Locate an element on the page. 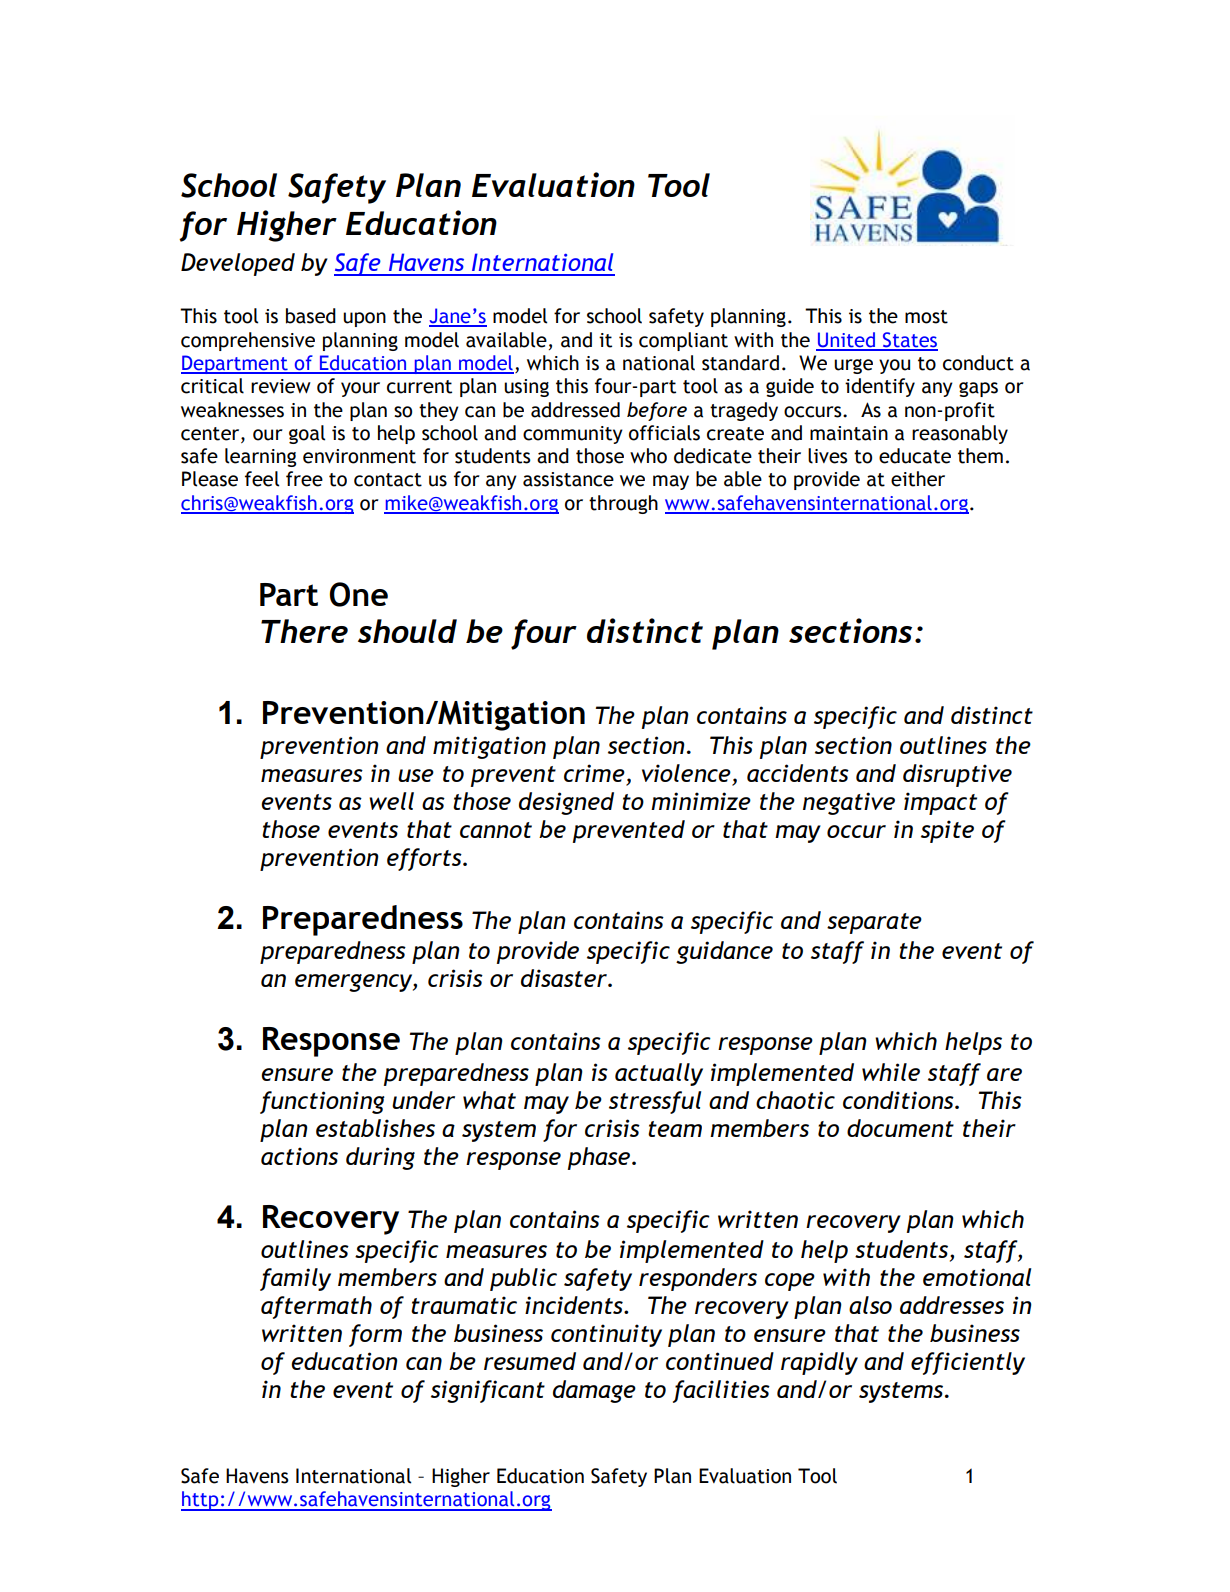 The image size is (1230, 1592). compliant is located at coordinates (683, 341).
